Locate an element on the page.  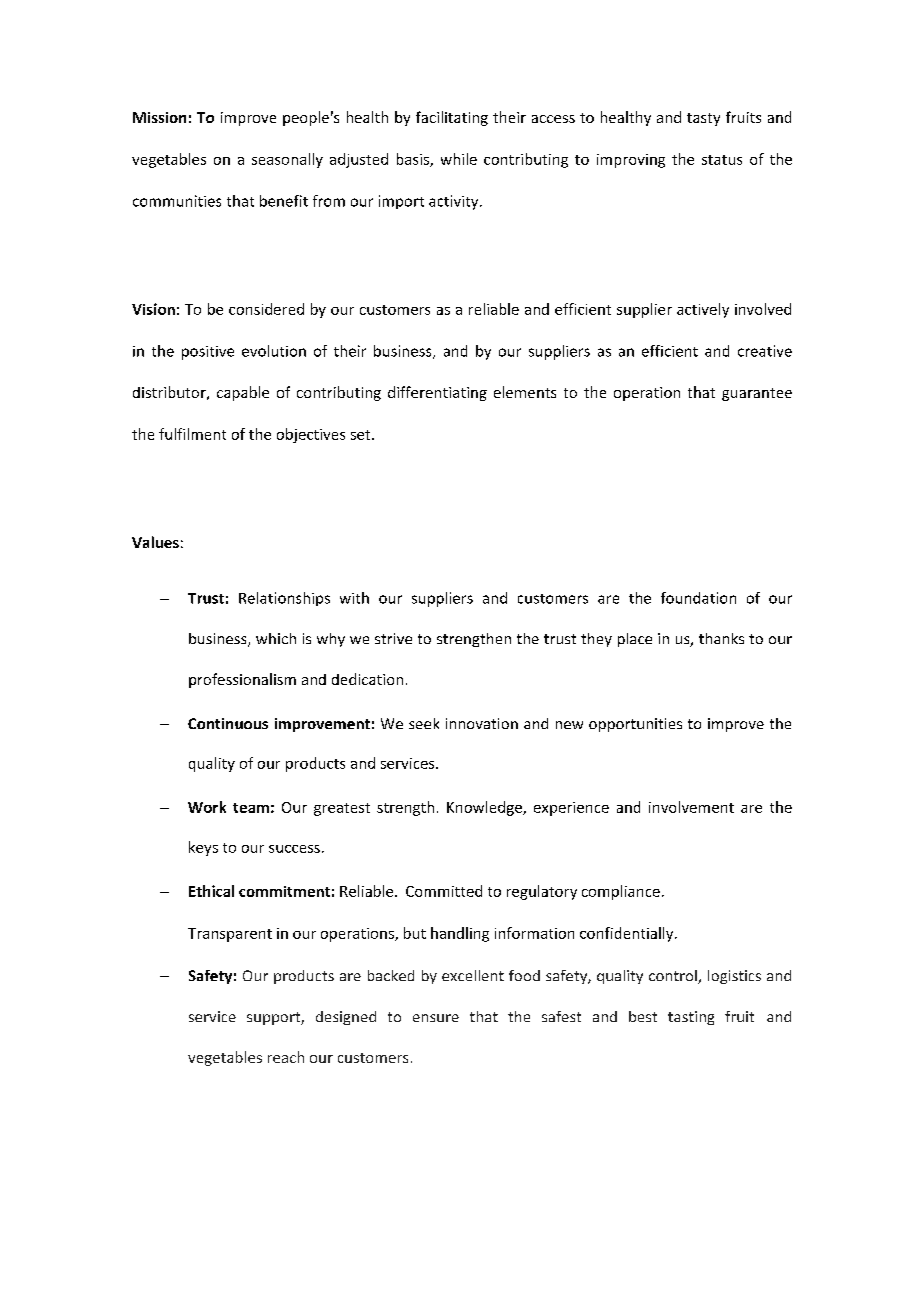
seasonally is located at coordinates (287, 160).
